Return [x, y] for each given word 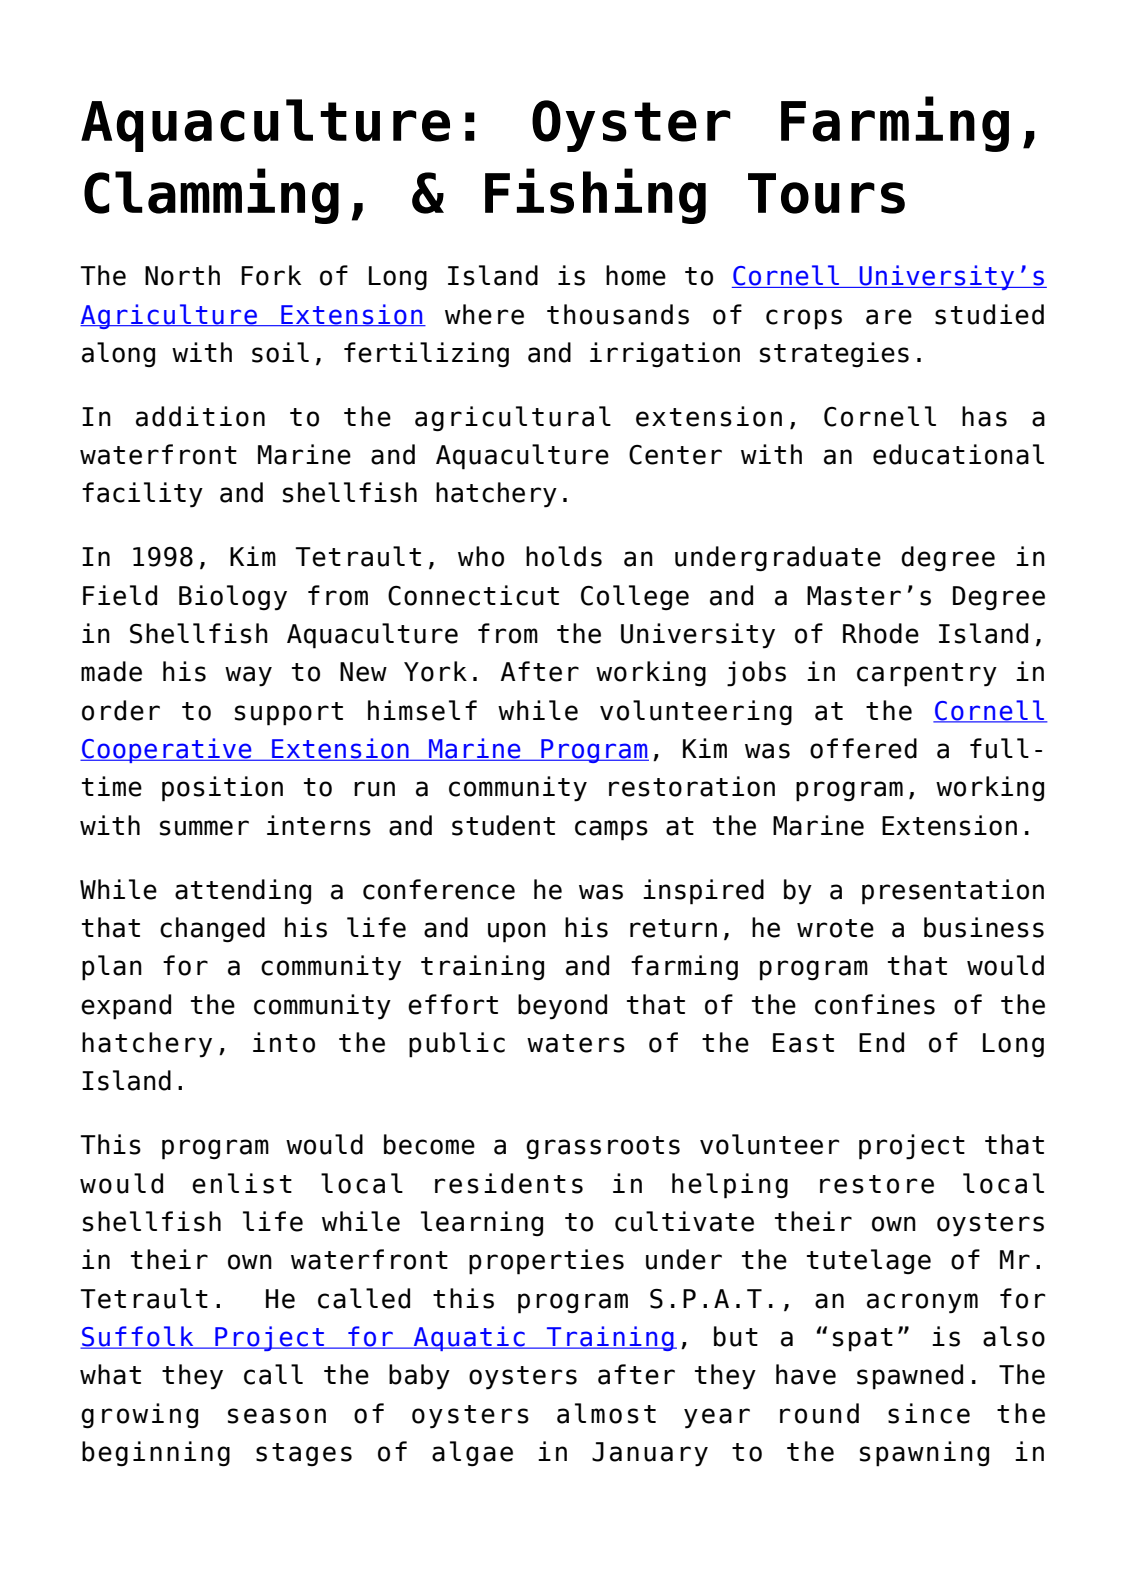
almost [606, 1413]
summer [204, 828]
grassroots [603, 1148]
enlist [242, 1183]
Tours [826, 193]
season [277, 1416]
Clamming [211, 196]
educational [958, 454]
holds [564, 556]
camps [611, 830]
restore [877, 1184]
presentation [953, 892]
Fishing [595, 196]
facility [142, 495]
